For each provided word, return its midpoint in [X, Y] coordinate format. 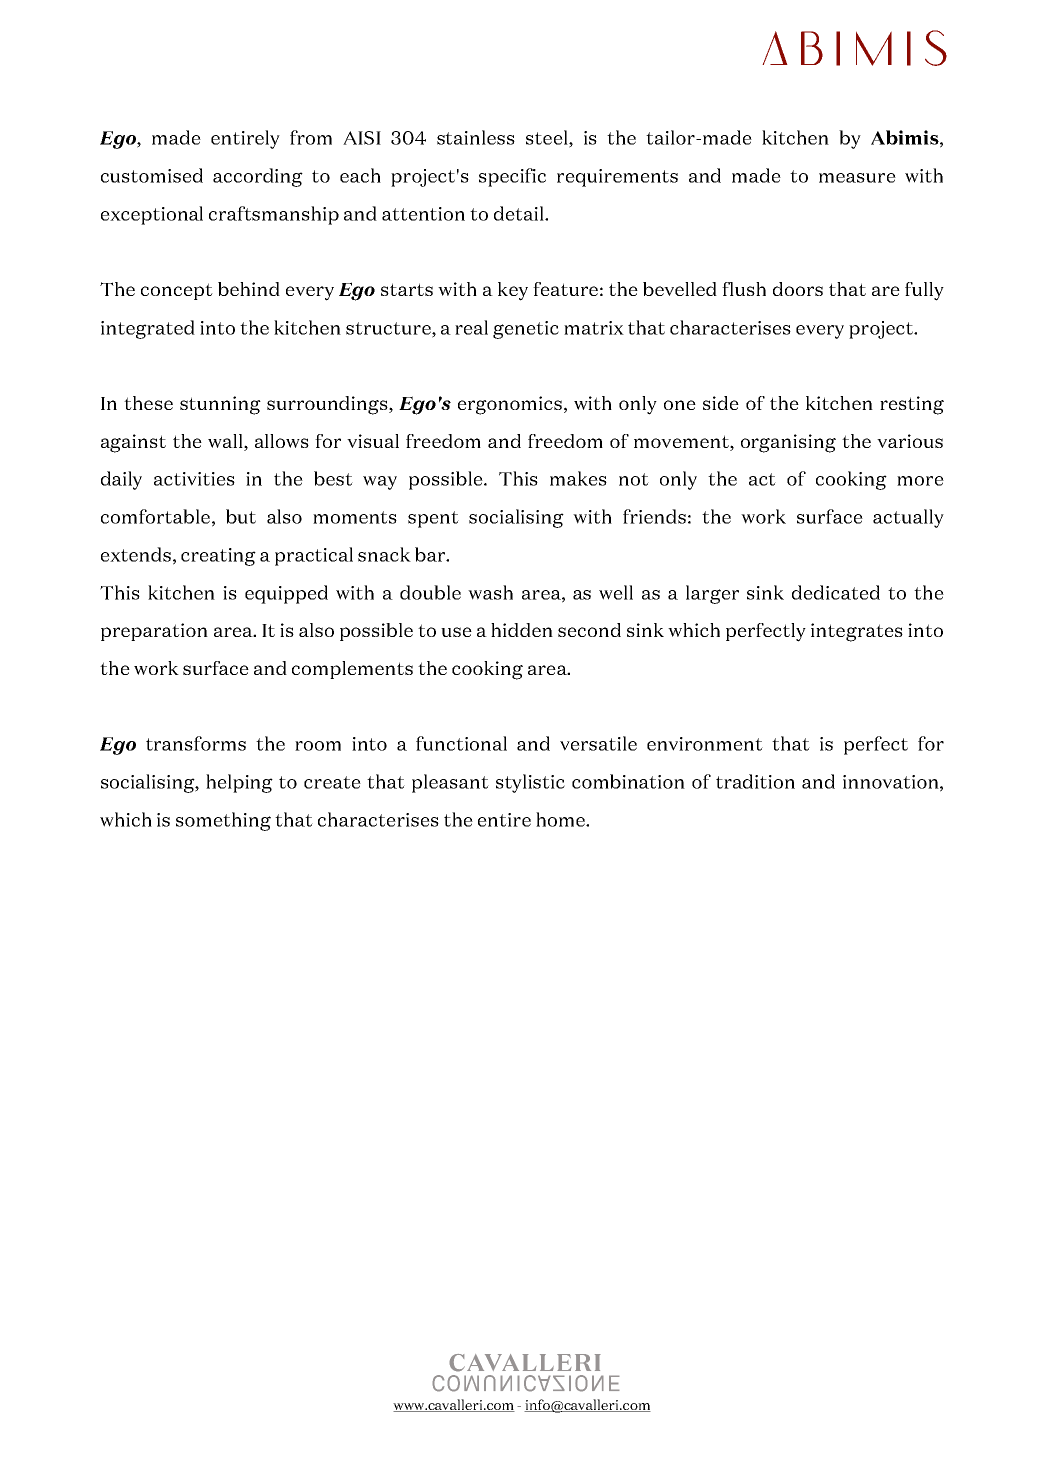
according [258, 177]
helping [239, 783]
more [920, 481]
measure [857, 178]
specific [512, 177]
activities [194, 479]
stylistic [530, 783]
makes [578, 478]
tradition [755, 781]
